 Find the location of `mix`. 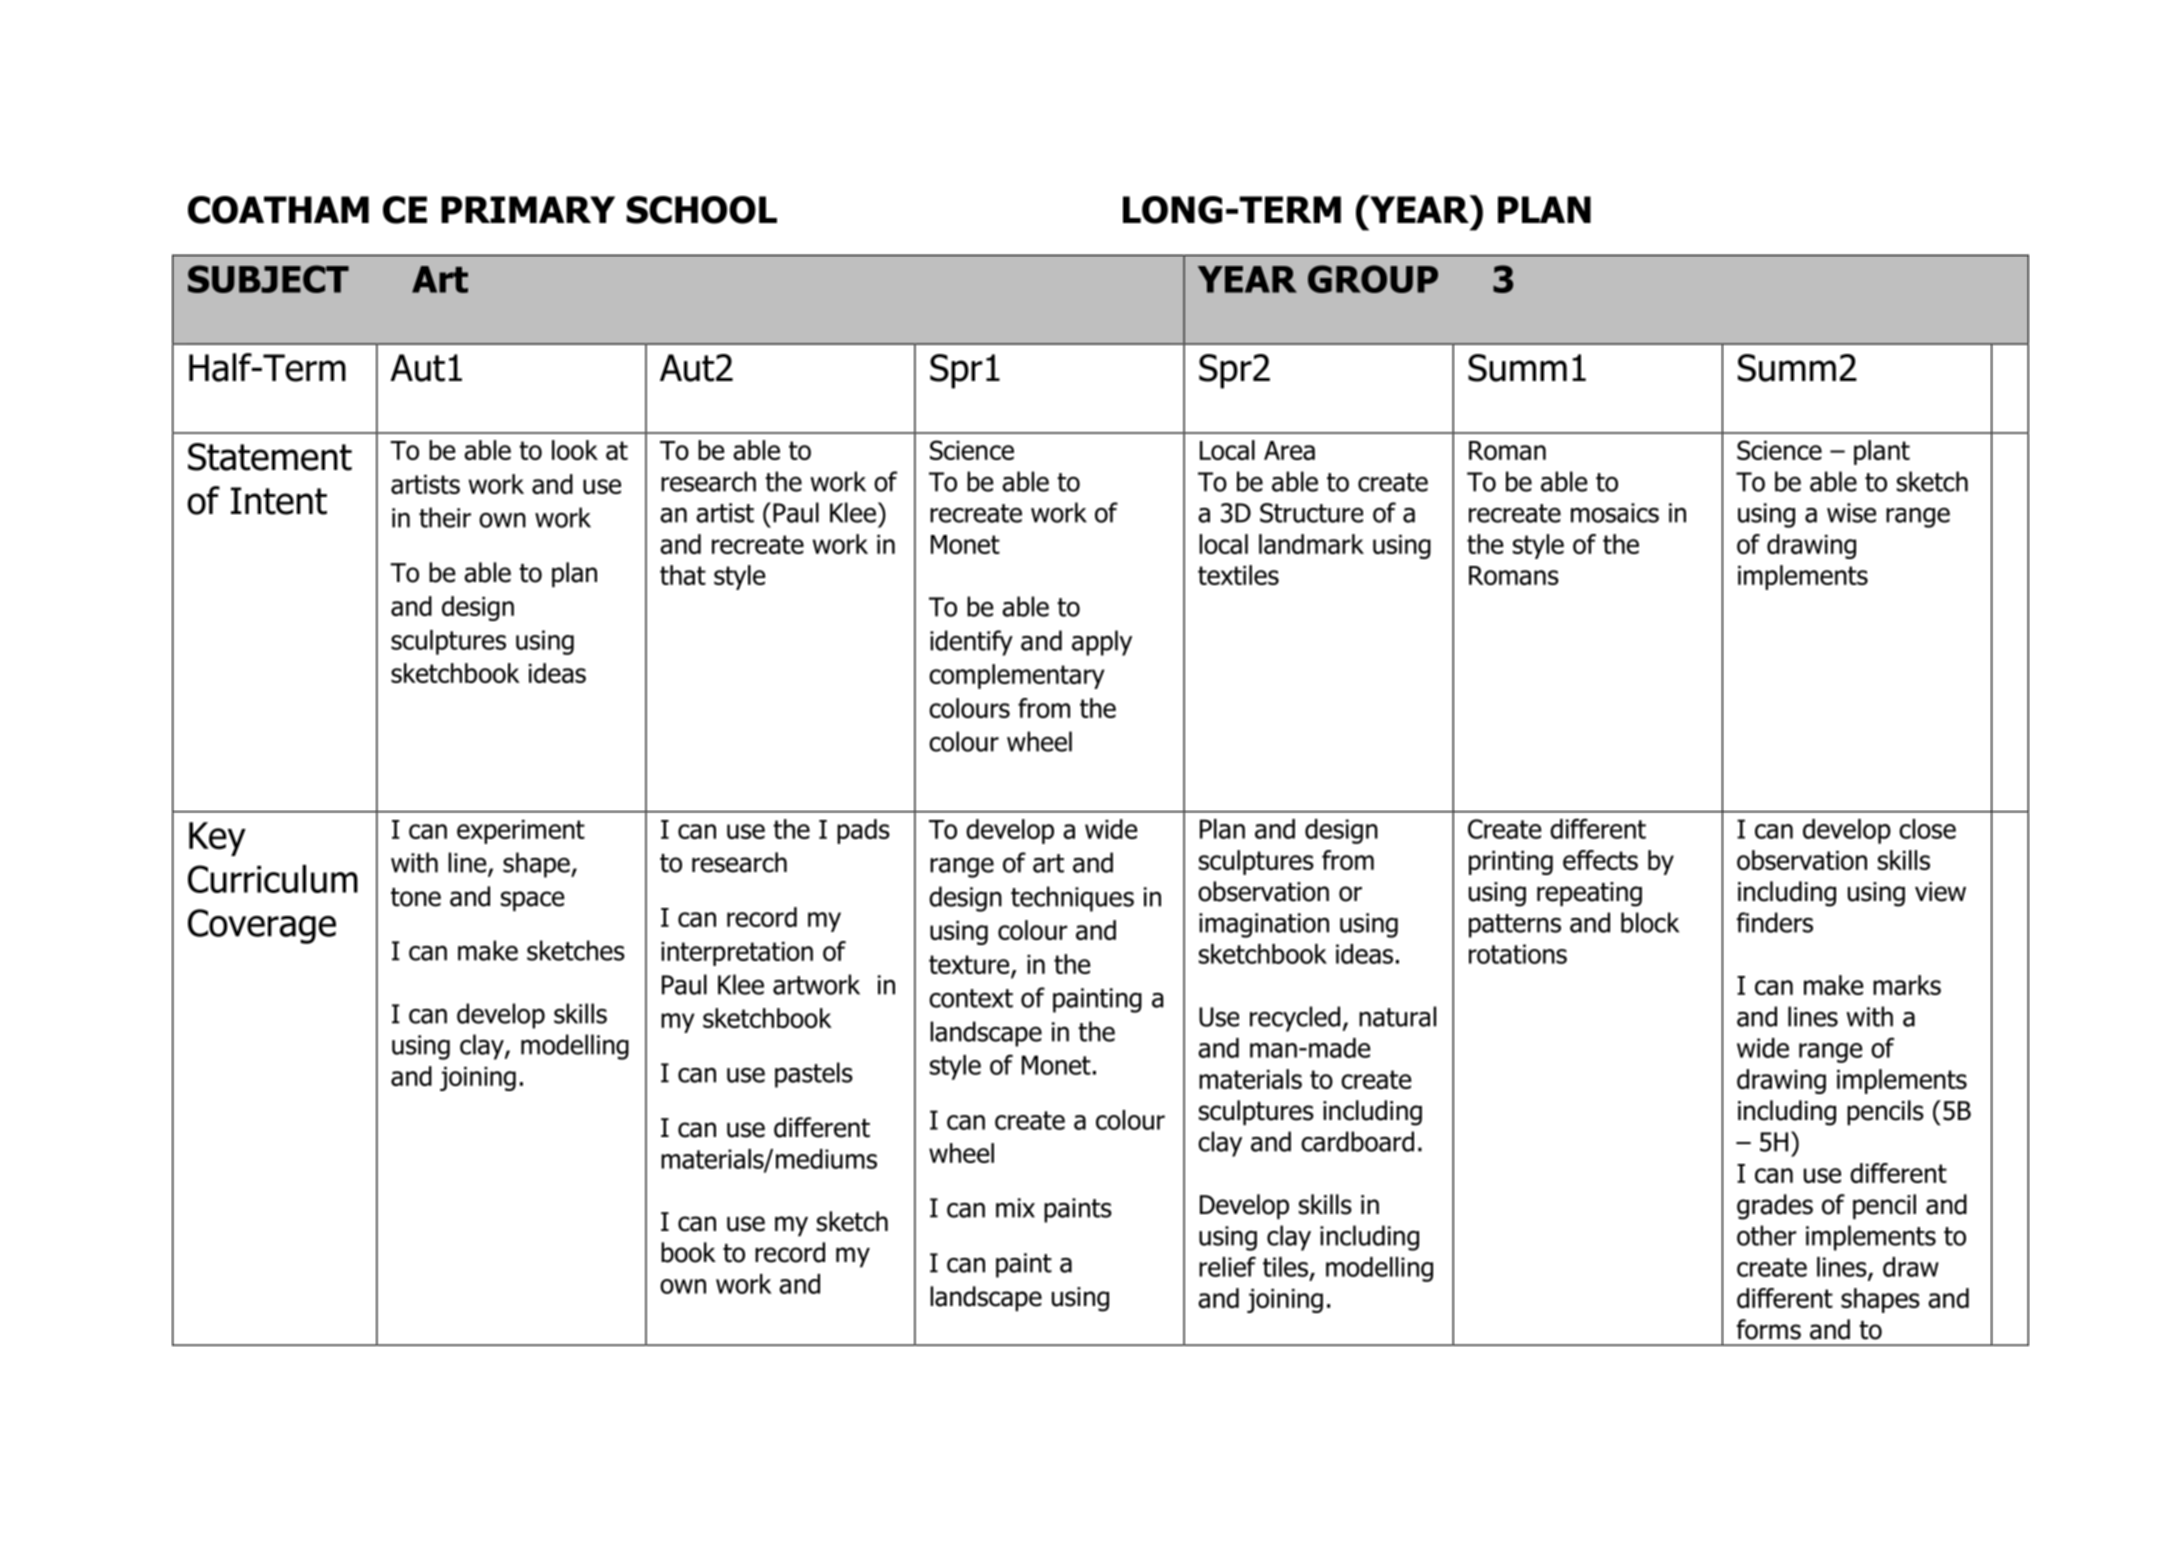

mix is located at coordinates (1015, 1208).
